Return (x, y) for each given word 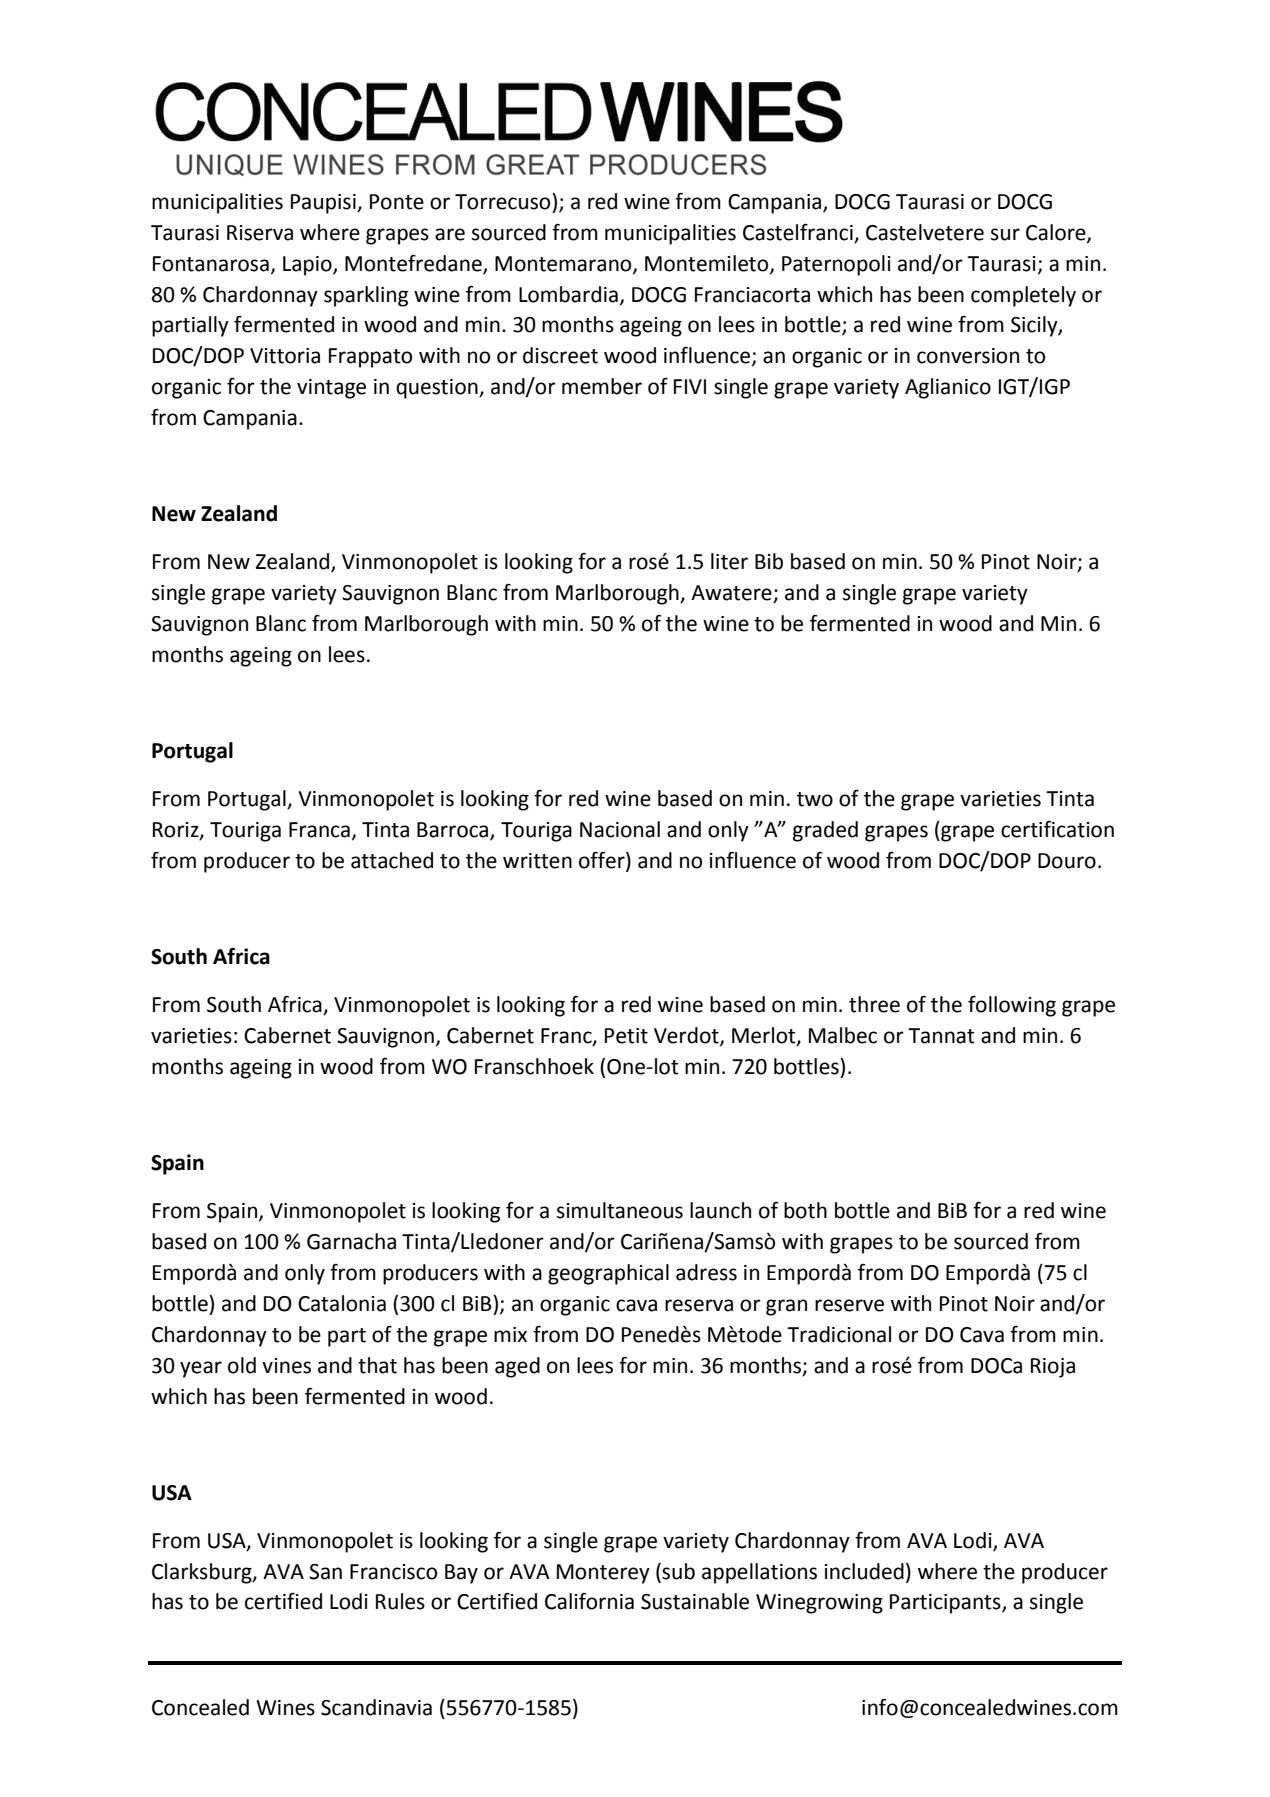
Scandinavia (376, 1707)
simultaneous (620, 1210)
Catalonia (342, 1303)
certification (1057, 829)
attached (392, 860)
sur (1005, 234)
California (589, 1601)
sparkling (366, 296)
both (805, 1210)
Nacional (620, 829)
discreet (560, 355)
